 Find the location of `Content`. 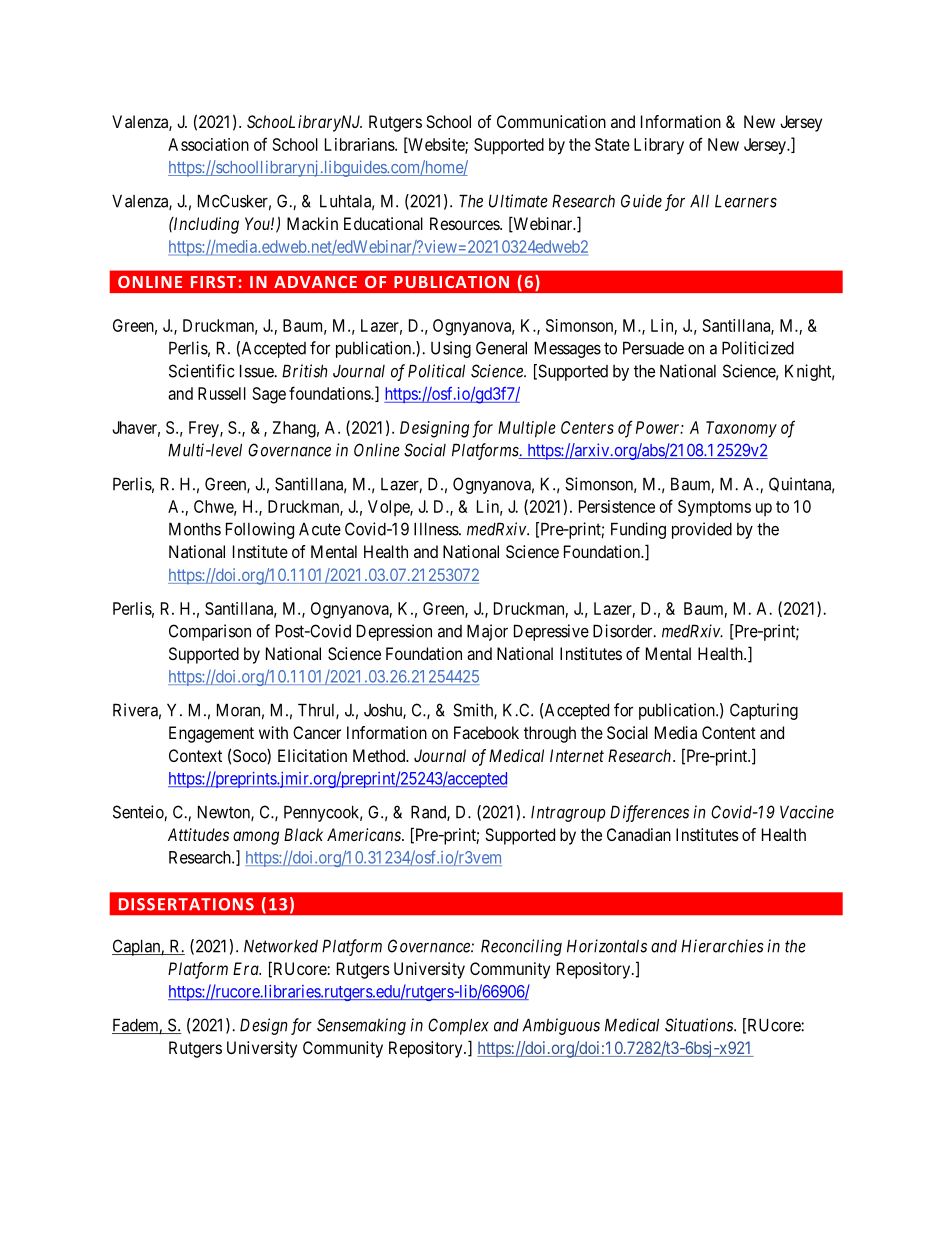

Content is located at coordinates (729, 732).
